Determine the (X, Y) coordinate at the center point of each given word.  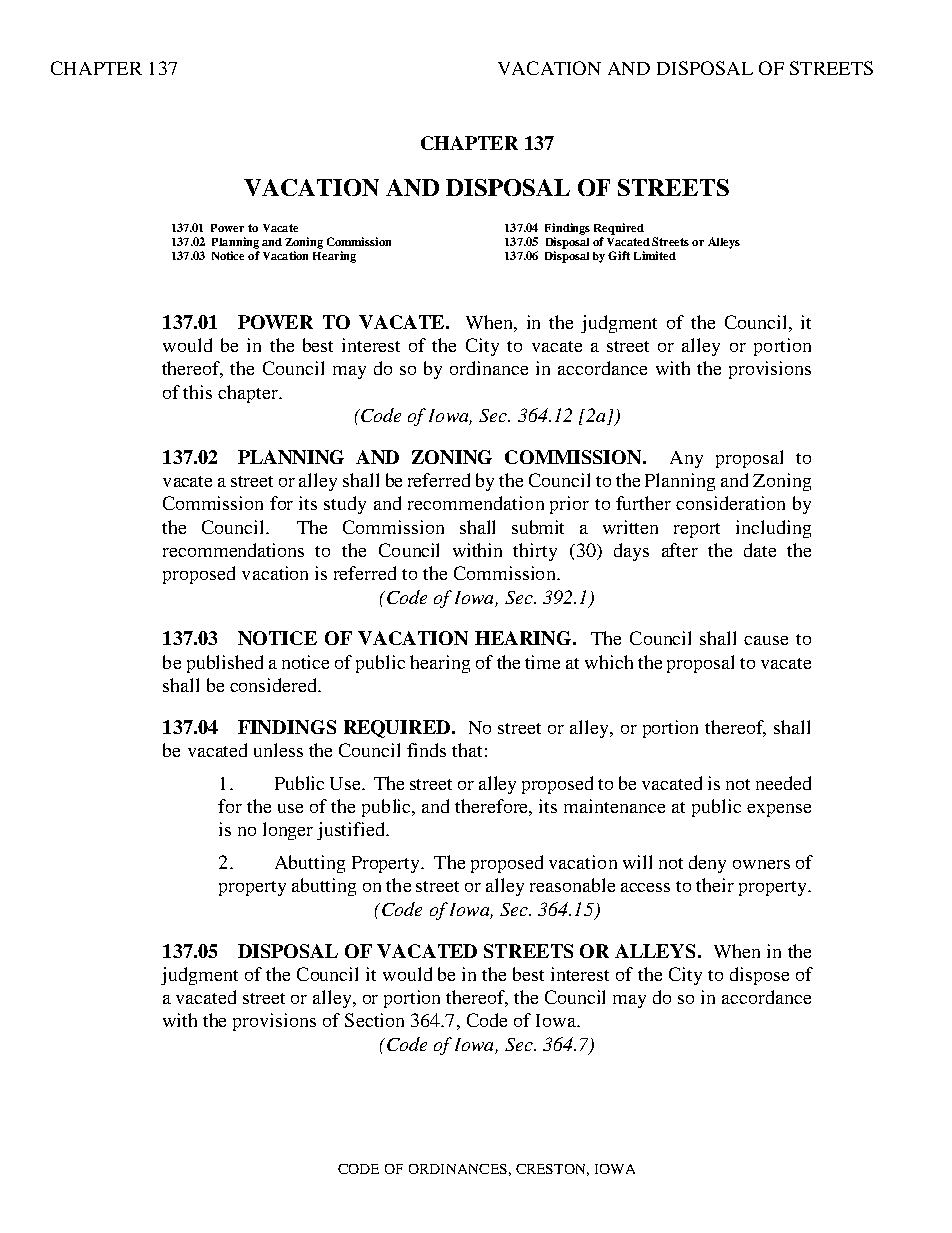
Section (374, 1020)
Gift (619, 255)
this (197, 392)
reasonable (572, 885)
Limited (655, 255)
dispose (759, 976)
